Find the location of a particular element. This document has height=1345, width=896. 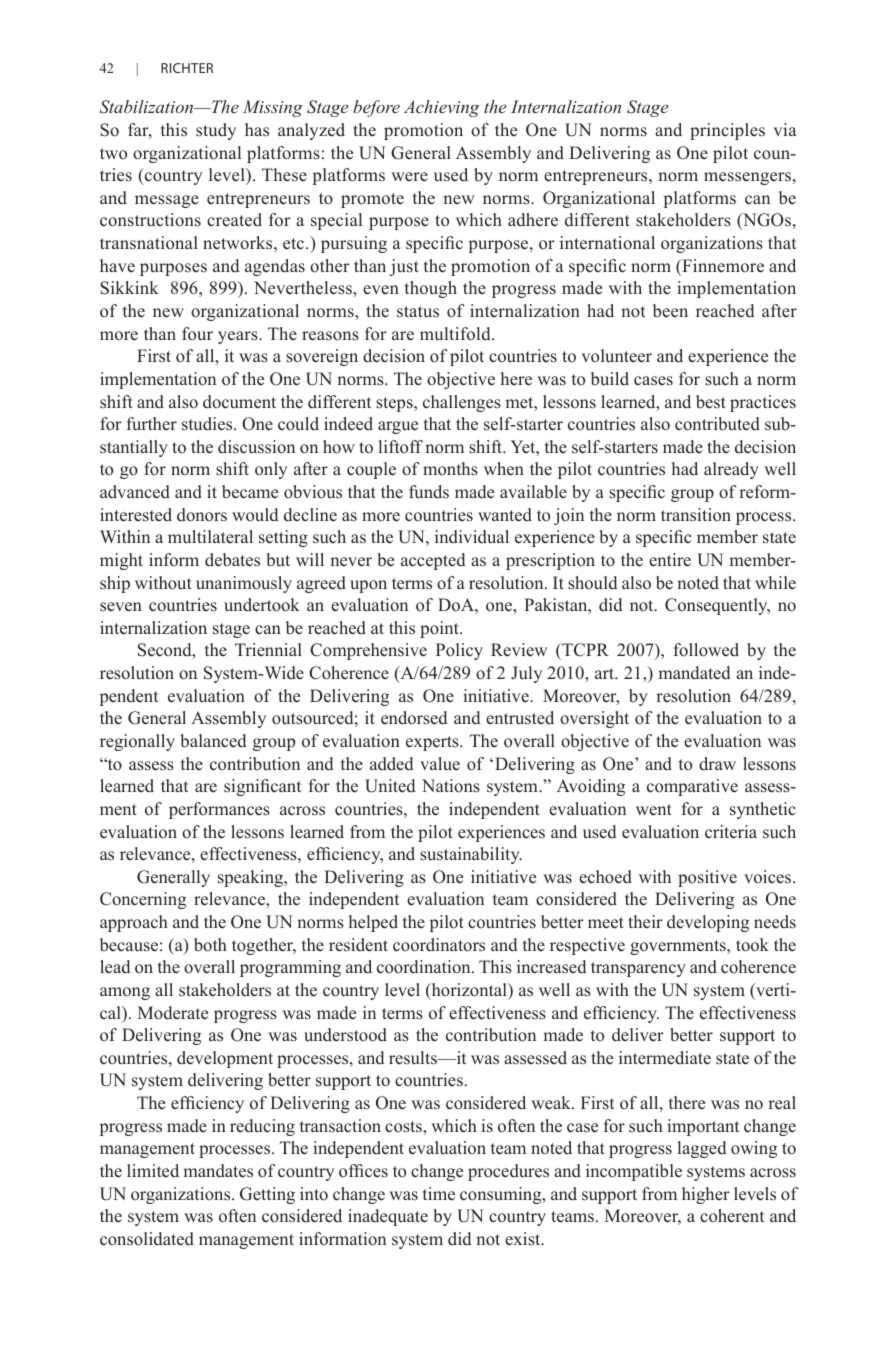

months is located at coordinates (450, 469).
